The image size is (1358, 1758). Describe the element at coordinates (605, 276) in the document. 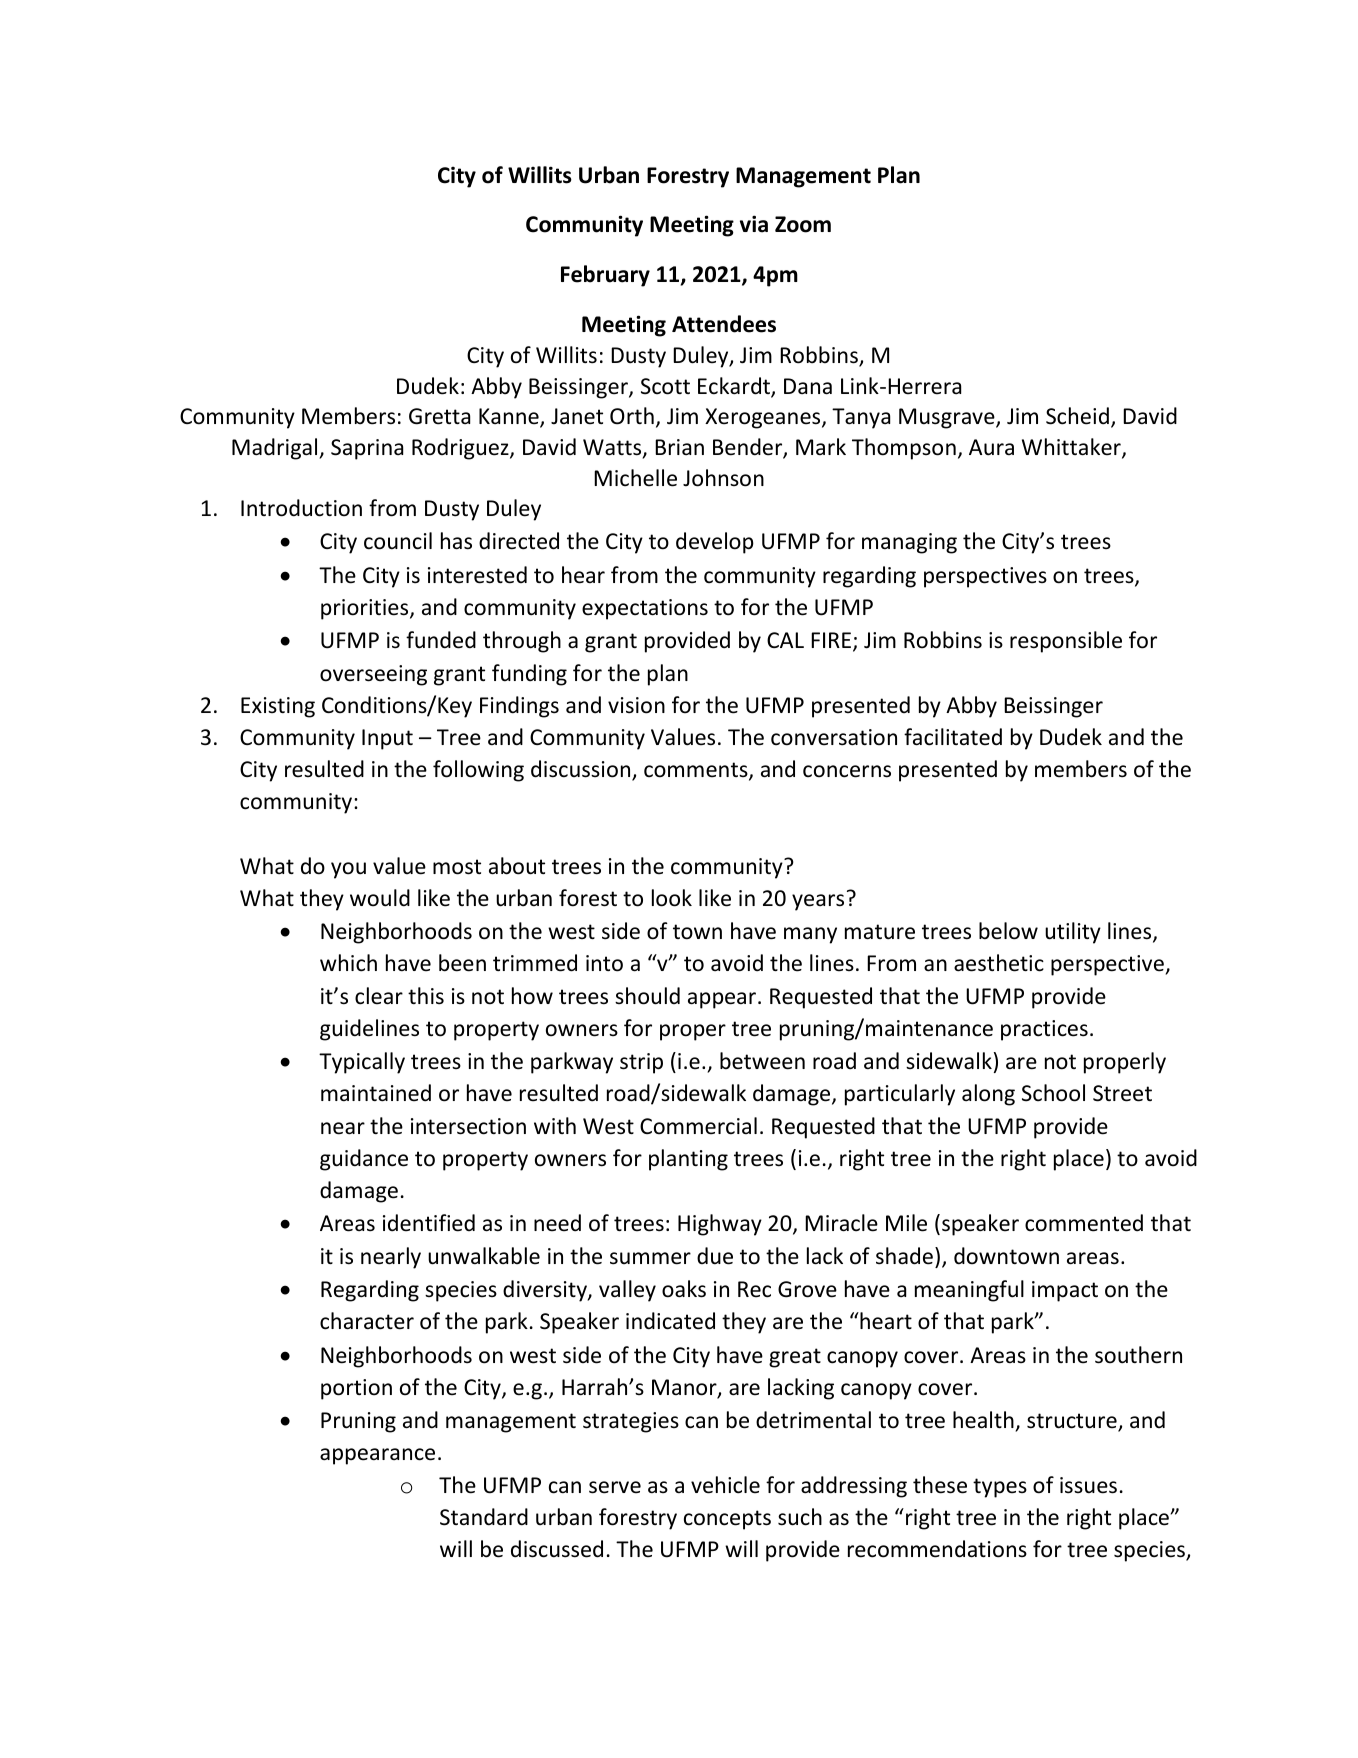

I see `February` at that location.
